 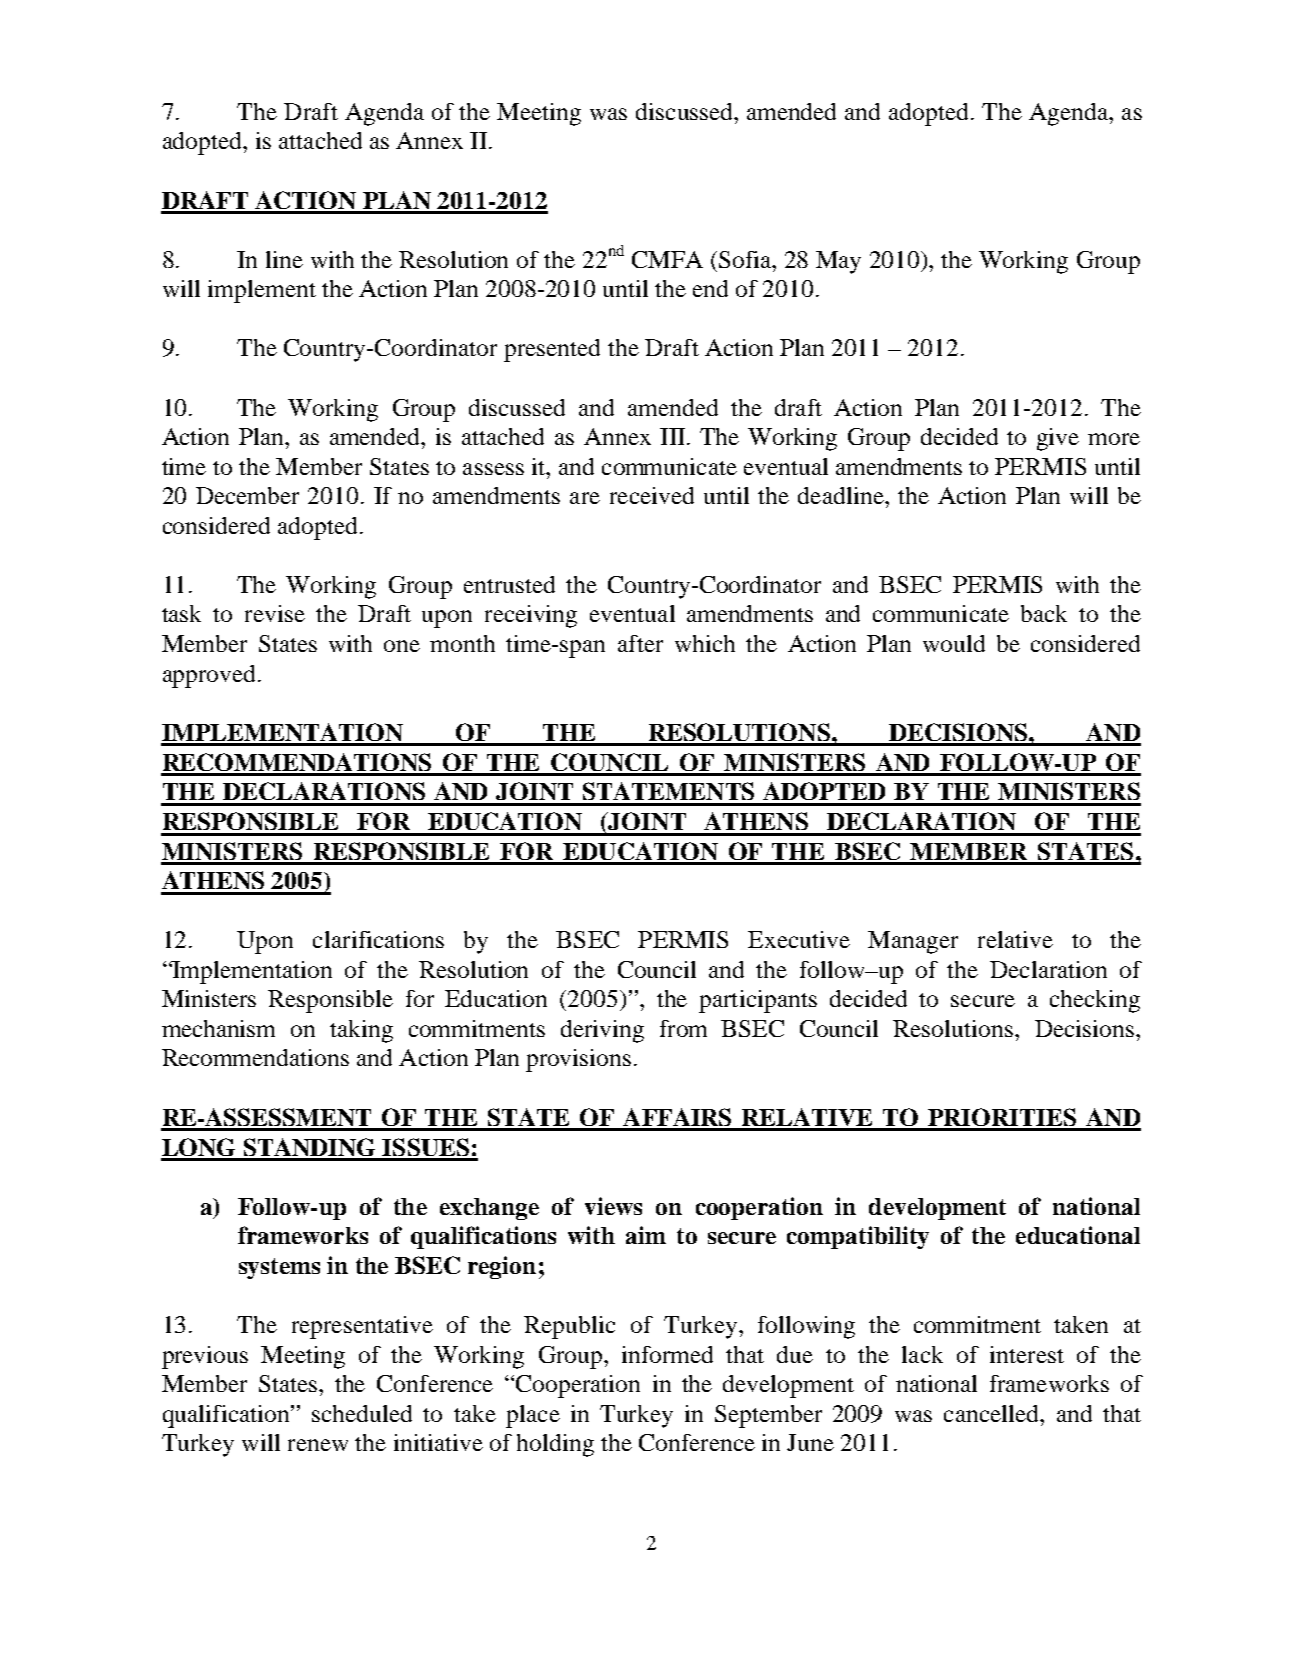 What do you see at coordinates (746, 259) in the page?
I see `Sofia` at bounding box center [746, 259].
